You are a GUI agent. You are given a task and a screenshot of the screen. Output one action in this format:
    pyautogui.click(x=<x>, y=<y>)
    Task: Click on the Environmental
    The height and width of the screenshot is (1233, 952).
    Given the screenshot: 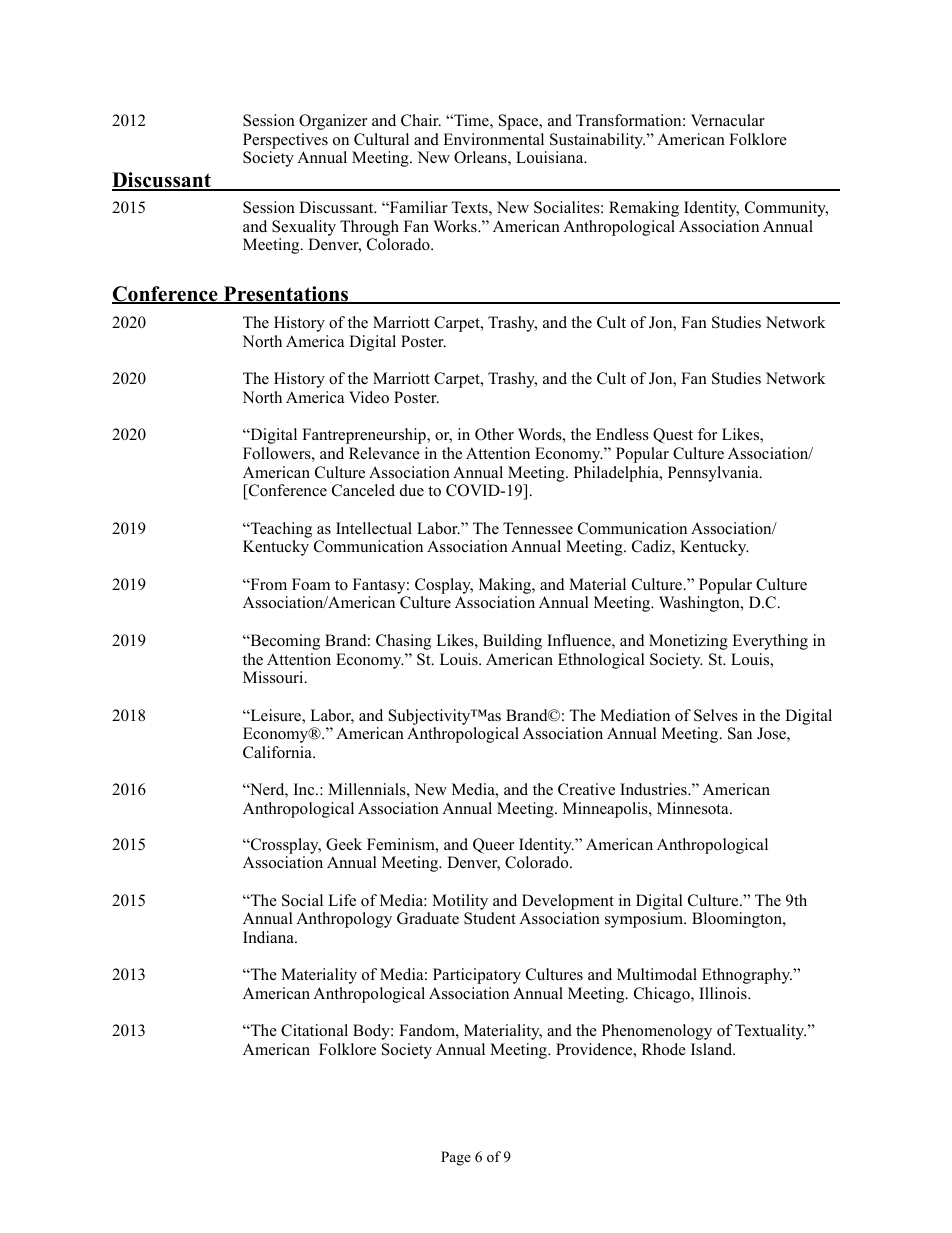 What is the action you would take?
    pyautogui.click(x=493, y=139)
